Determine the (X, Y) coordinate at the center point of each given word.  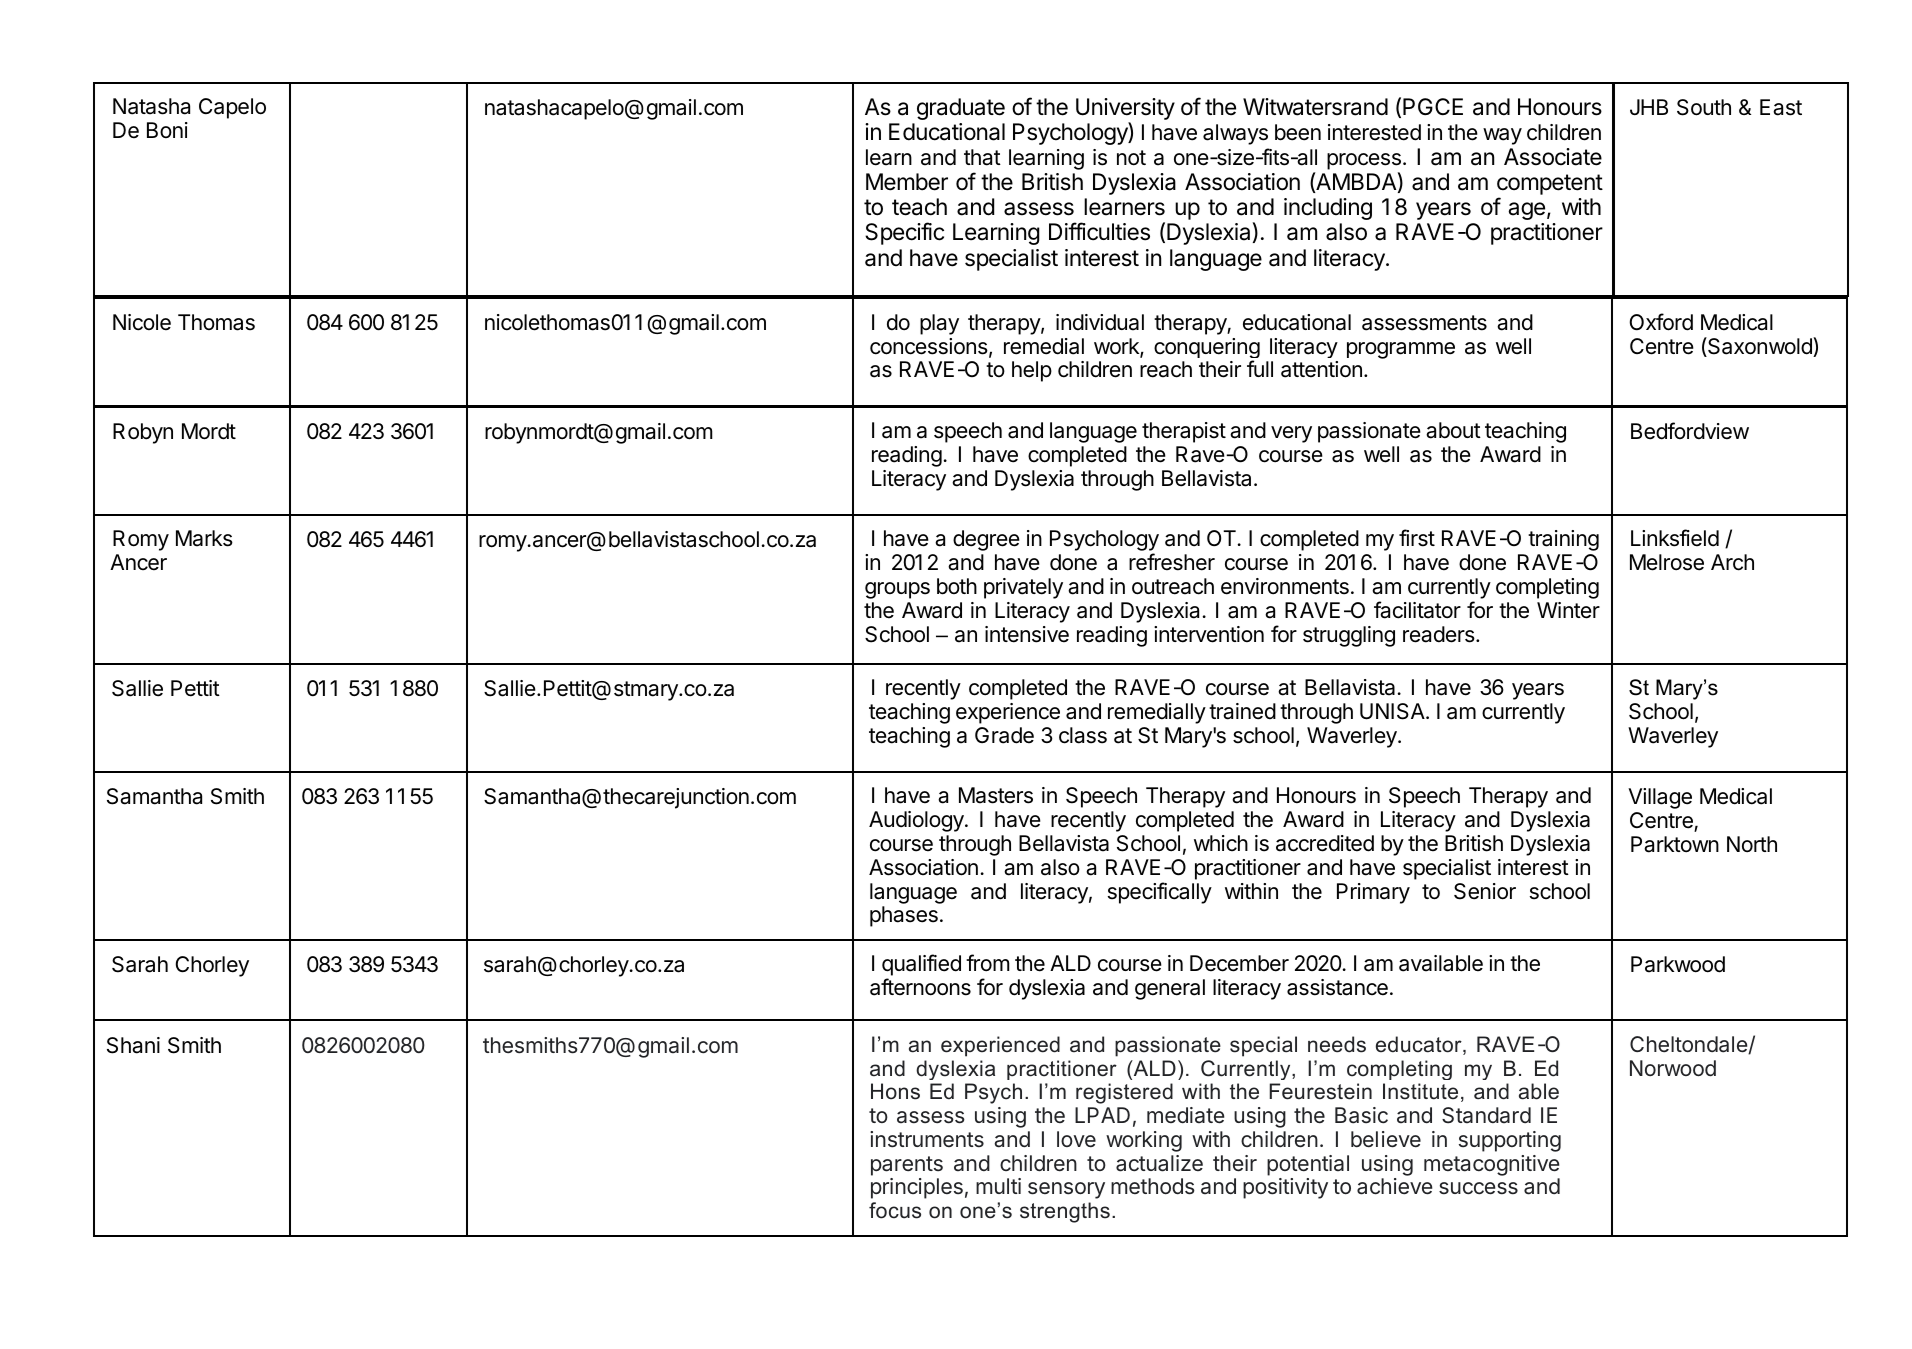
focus (895, 1210)
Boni (167, 130)
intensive (1027, 634)
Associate (1553, 157)
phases (904, 916)
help (1032, 371)
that (982, 157)
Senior (1485, 891)
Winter (1568, 610)
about (1453, 430)
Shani (133, 1045)
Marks (204, 538)
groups (897, 590)
